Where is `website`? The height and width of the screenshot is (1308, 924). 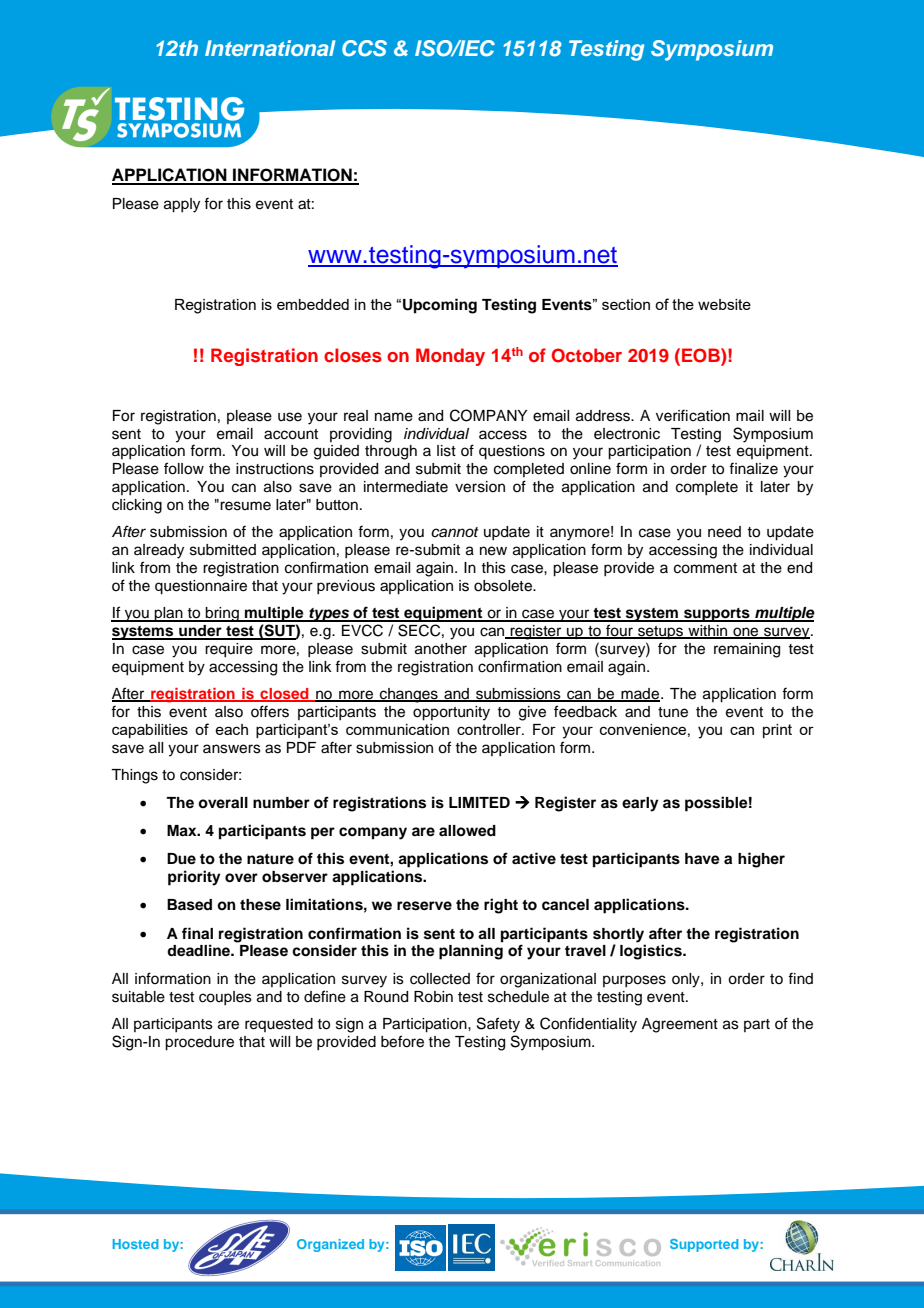
website is located at coordinates (724, 304).
